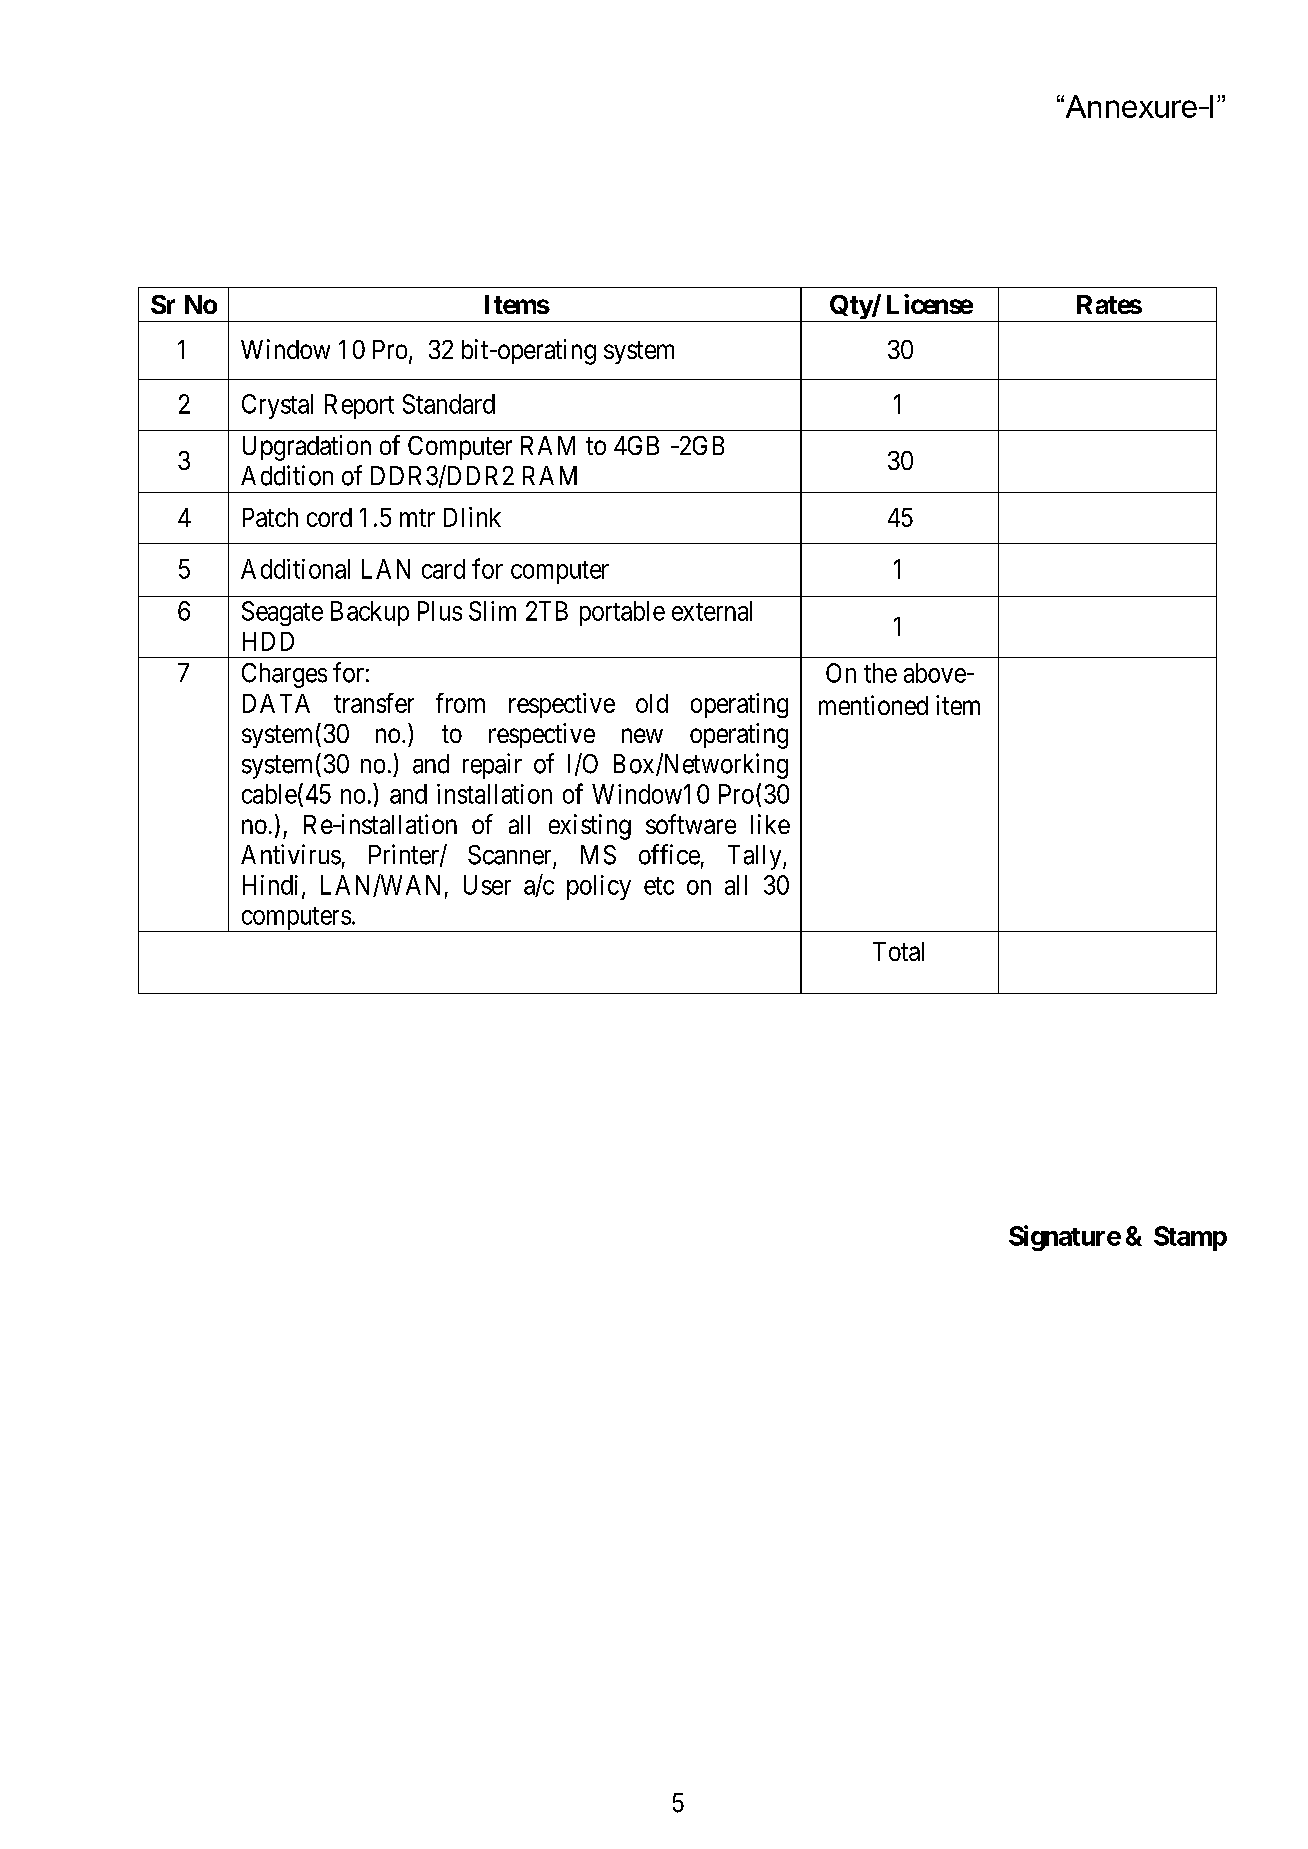 This screenshot has width=1308, height=1849. I want to click on Report, so click(359, 406).
